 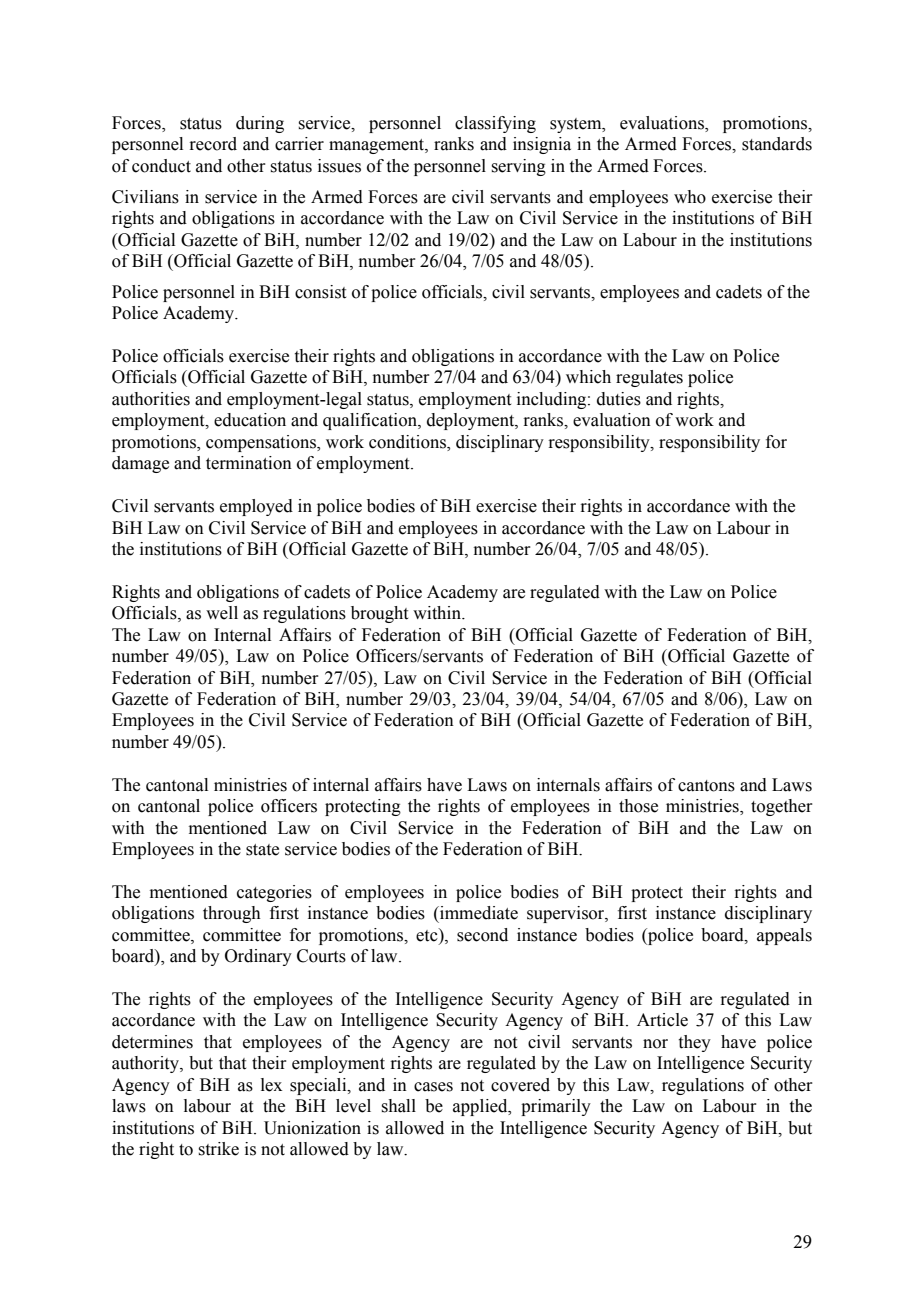 What do you see at coordinates (784, 936) in the document?
I see `appeals` at bounding box center [784, 936].
